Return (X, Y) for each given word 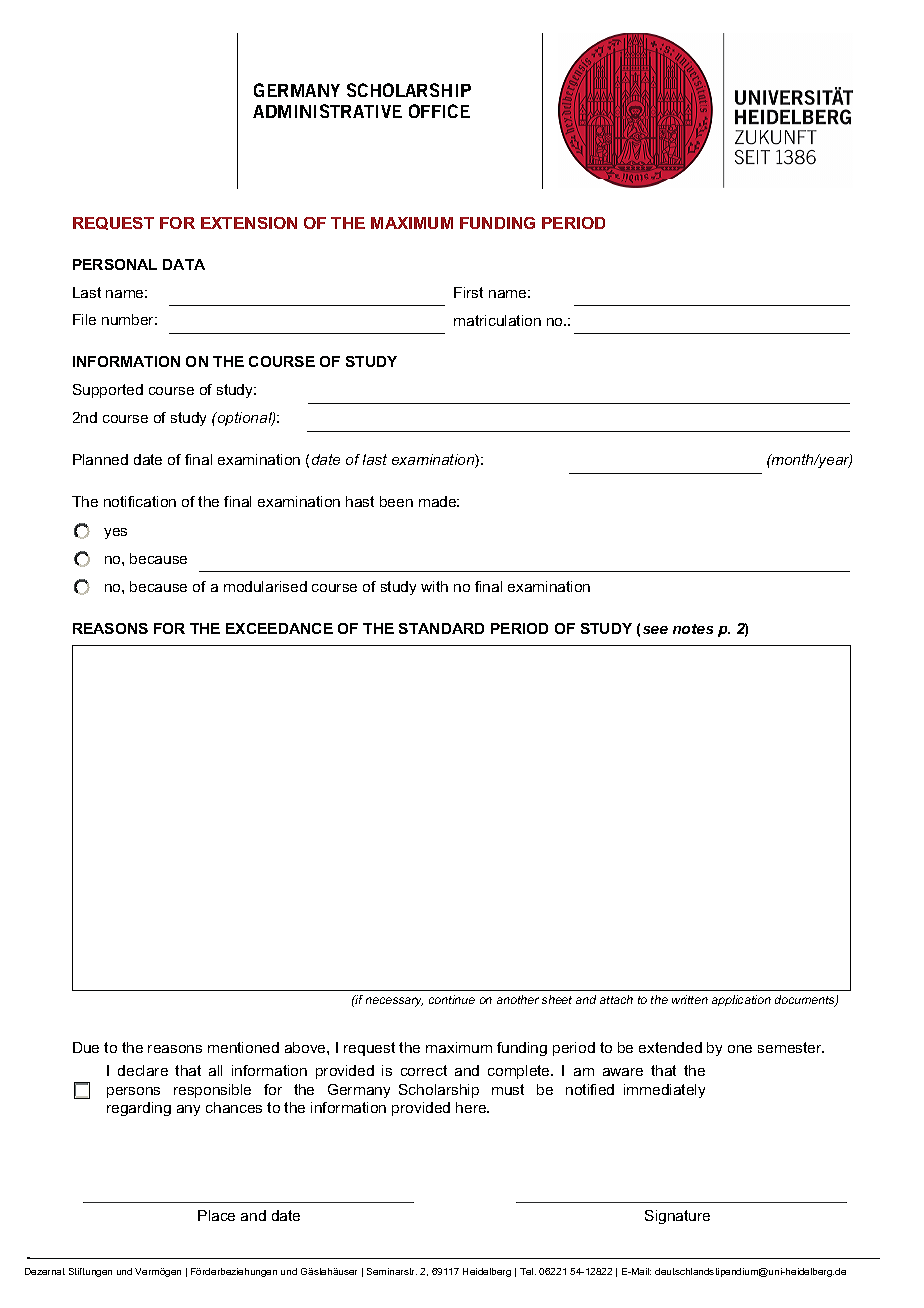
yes (115, 533)
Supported (108, 391)
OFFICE (439, 111)
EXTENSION (249, 223)
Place (216, 1215)
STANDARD (441, 628)
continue (452, 999)
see (655, 630)
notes (693, 629)
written (690, 999)
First (468, 292)
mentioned (243, 1047)
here (472, 1107)
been (396, 501)
